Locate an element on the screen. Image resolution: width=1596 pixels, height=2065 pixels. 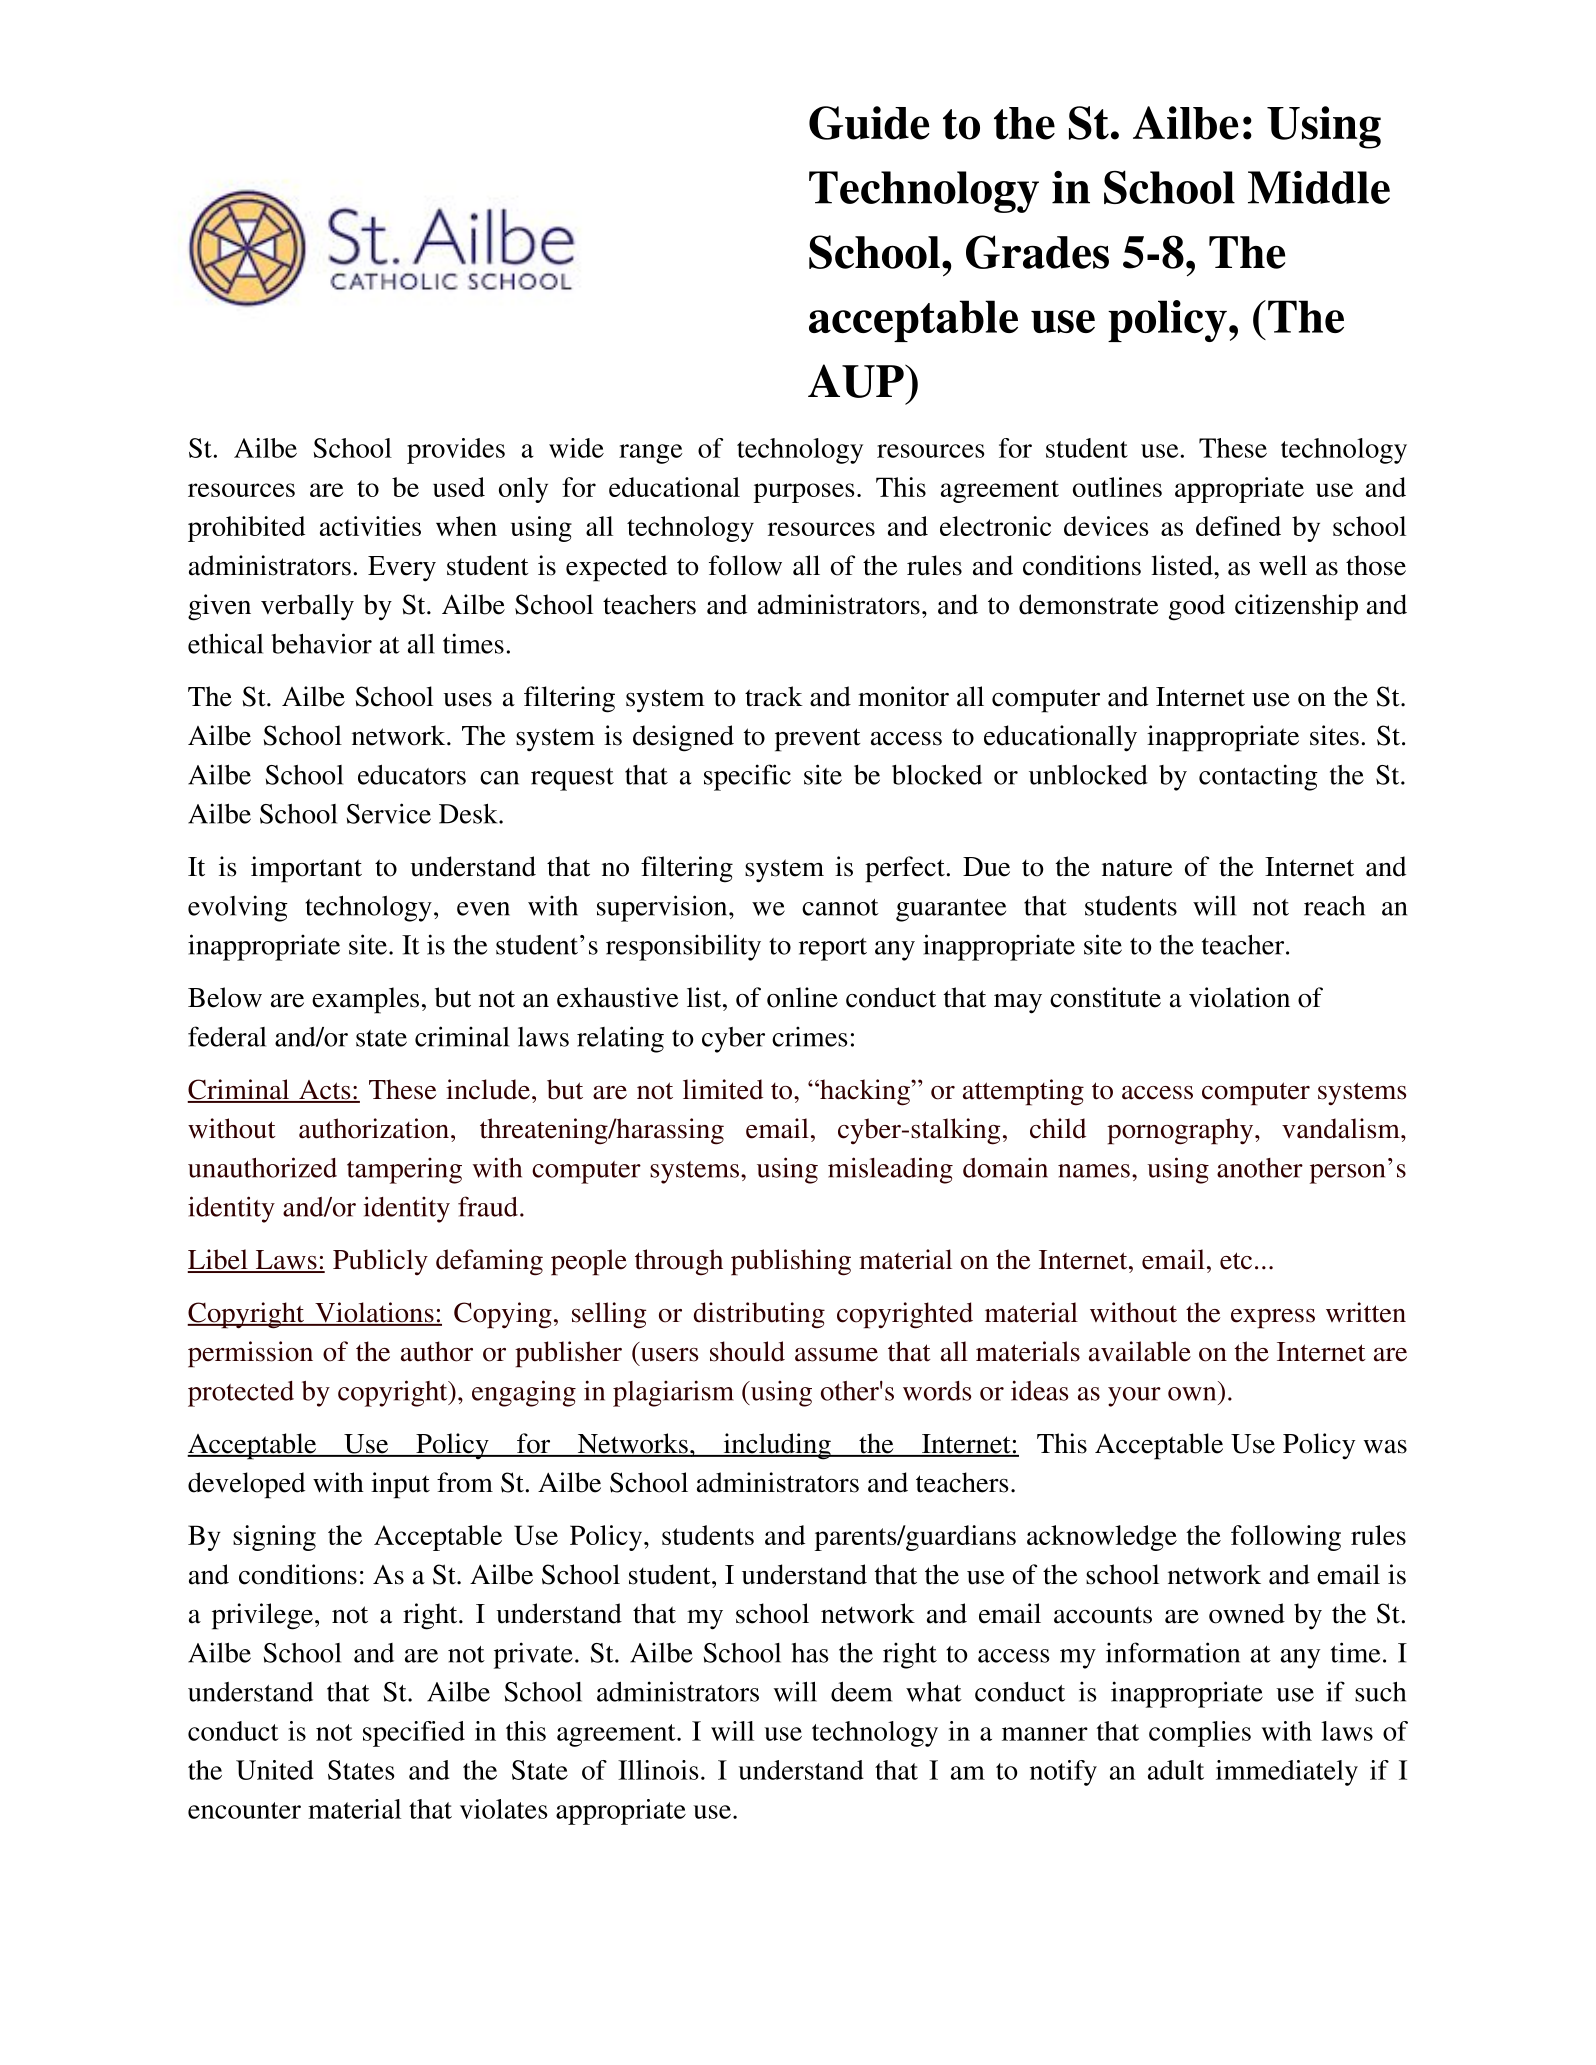
examples is located at coordinates (365, 1000).
